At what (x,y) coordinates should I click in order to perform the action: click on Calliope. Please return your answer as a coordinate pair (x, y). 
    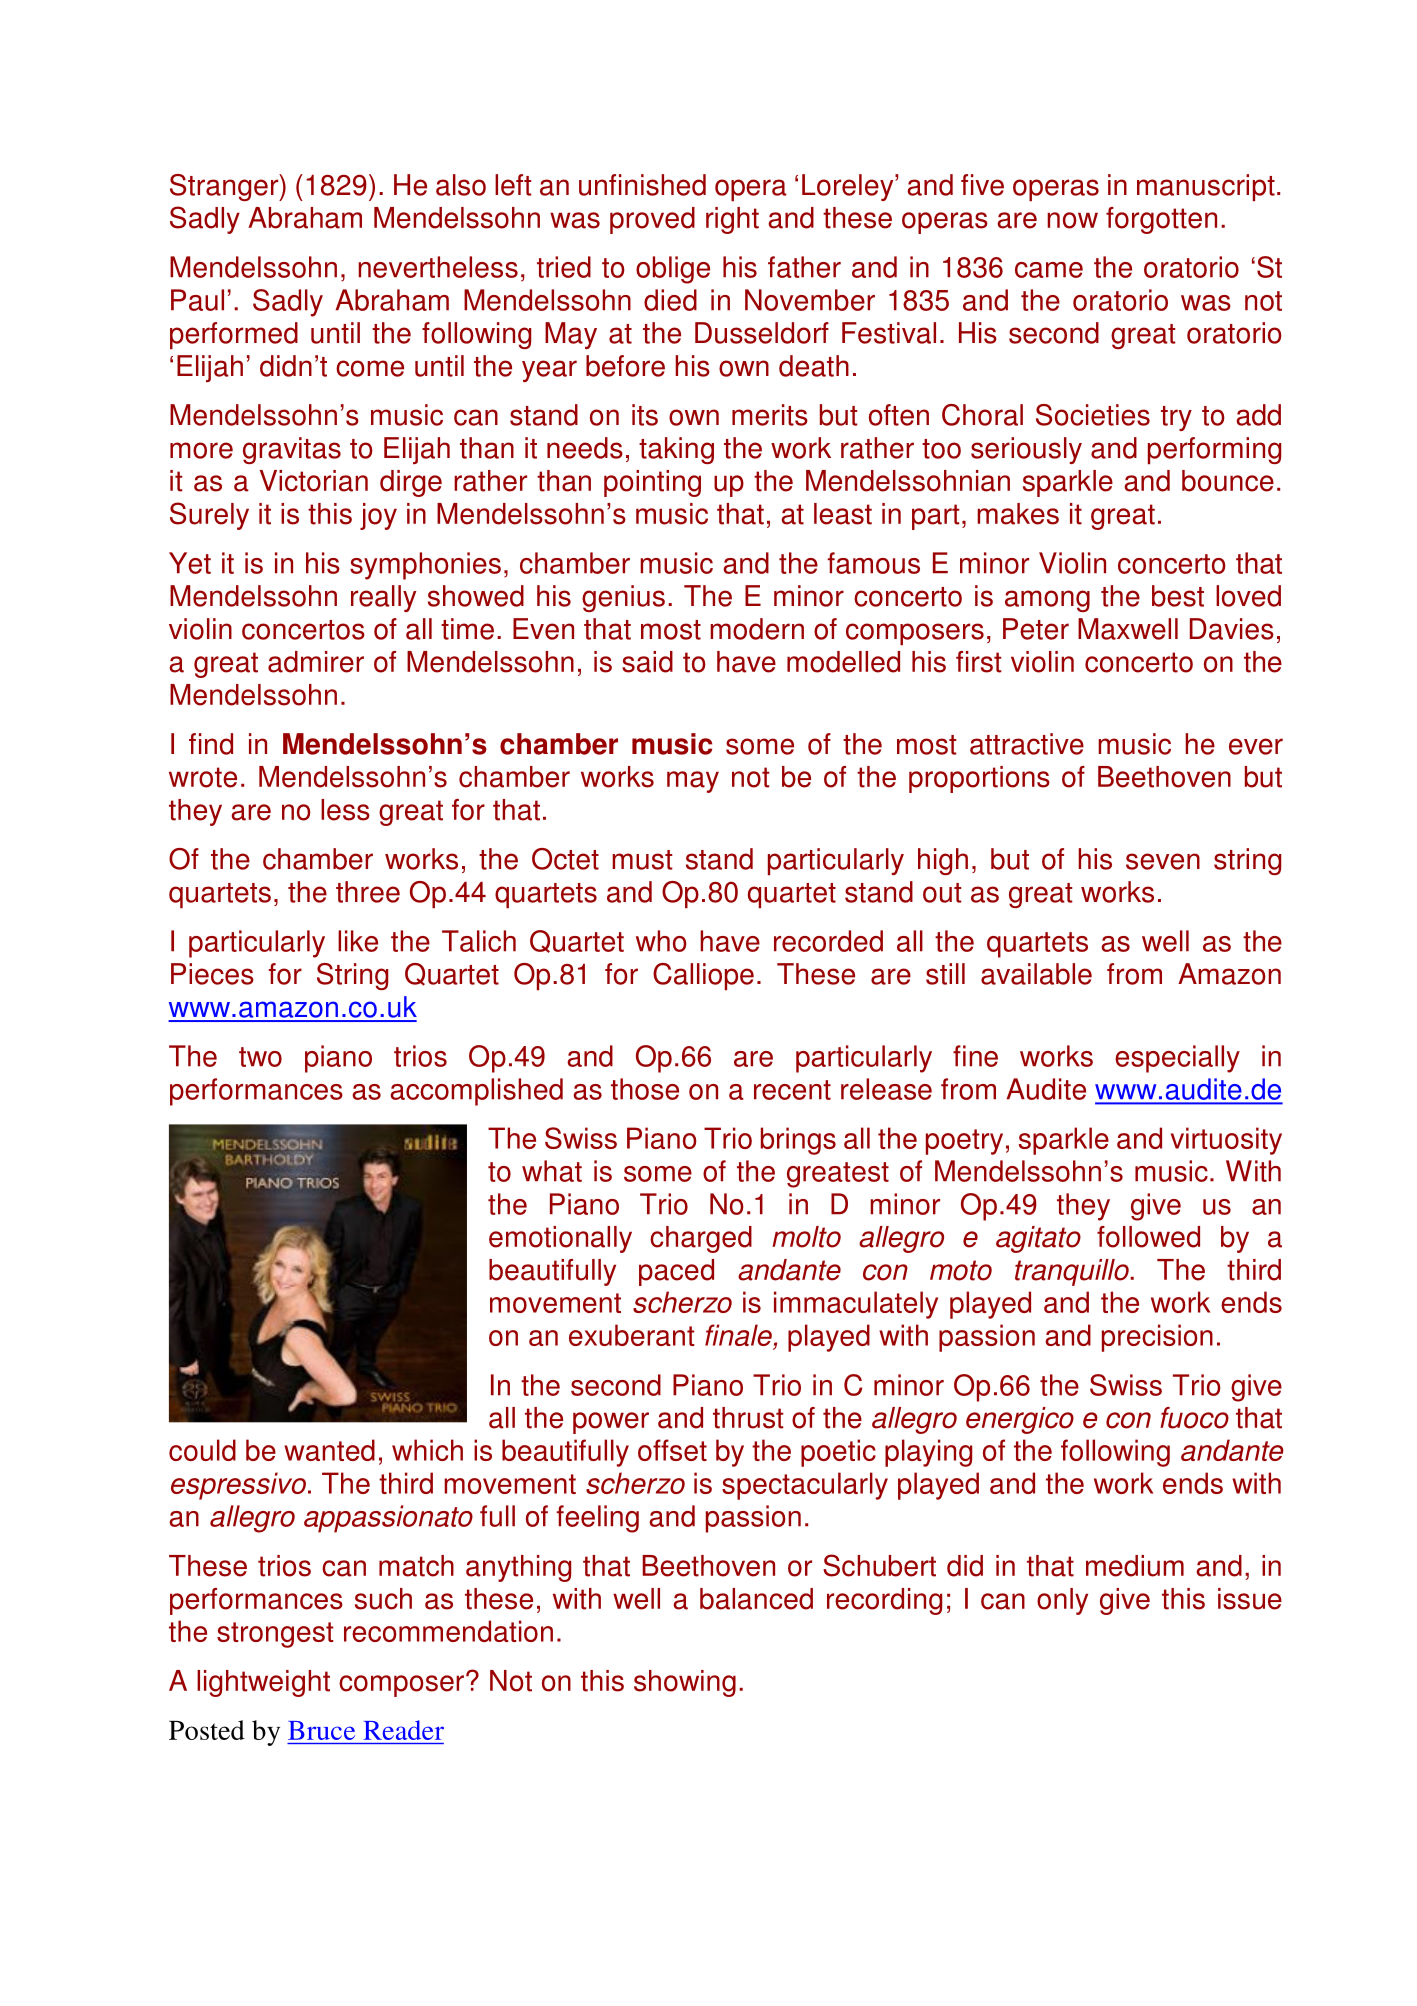
    Looking at the image, I should click on (703, 976).
